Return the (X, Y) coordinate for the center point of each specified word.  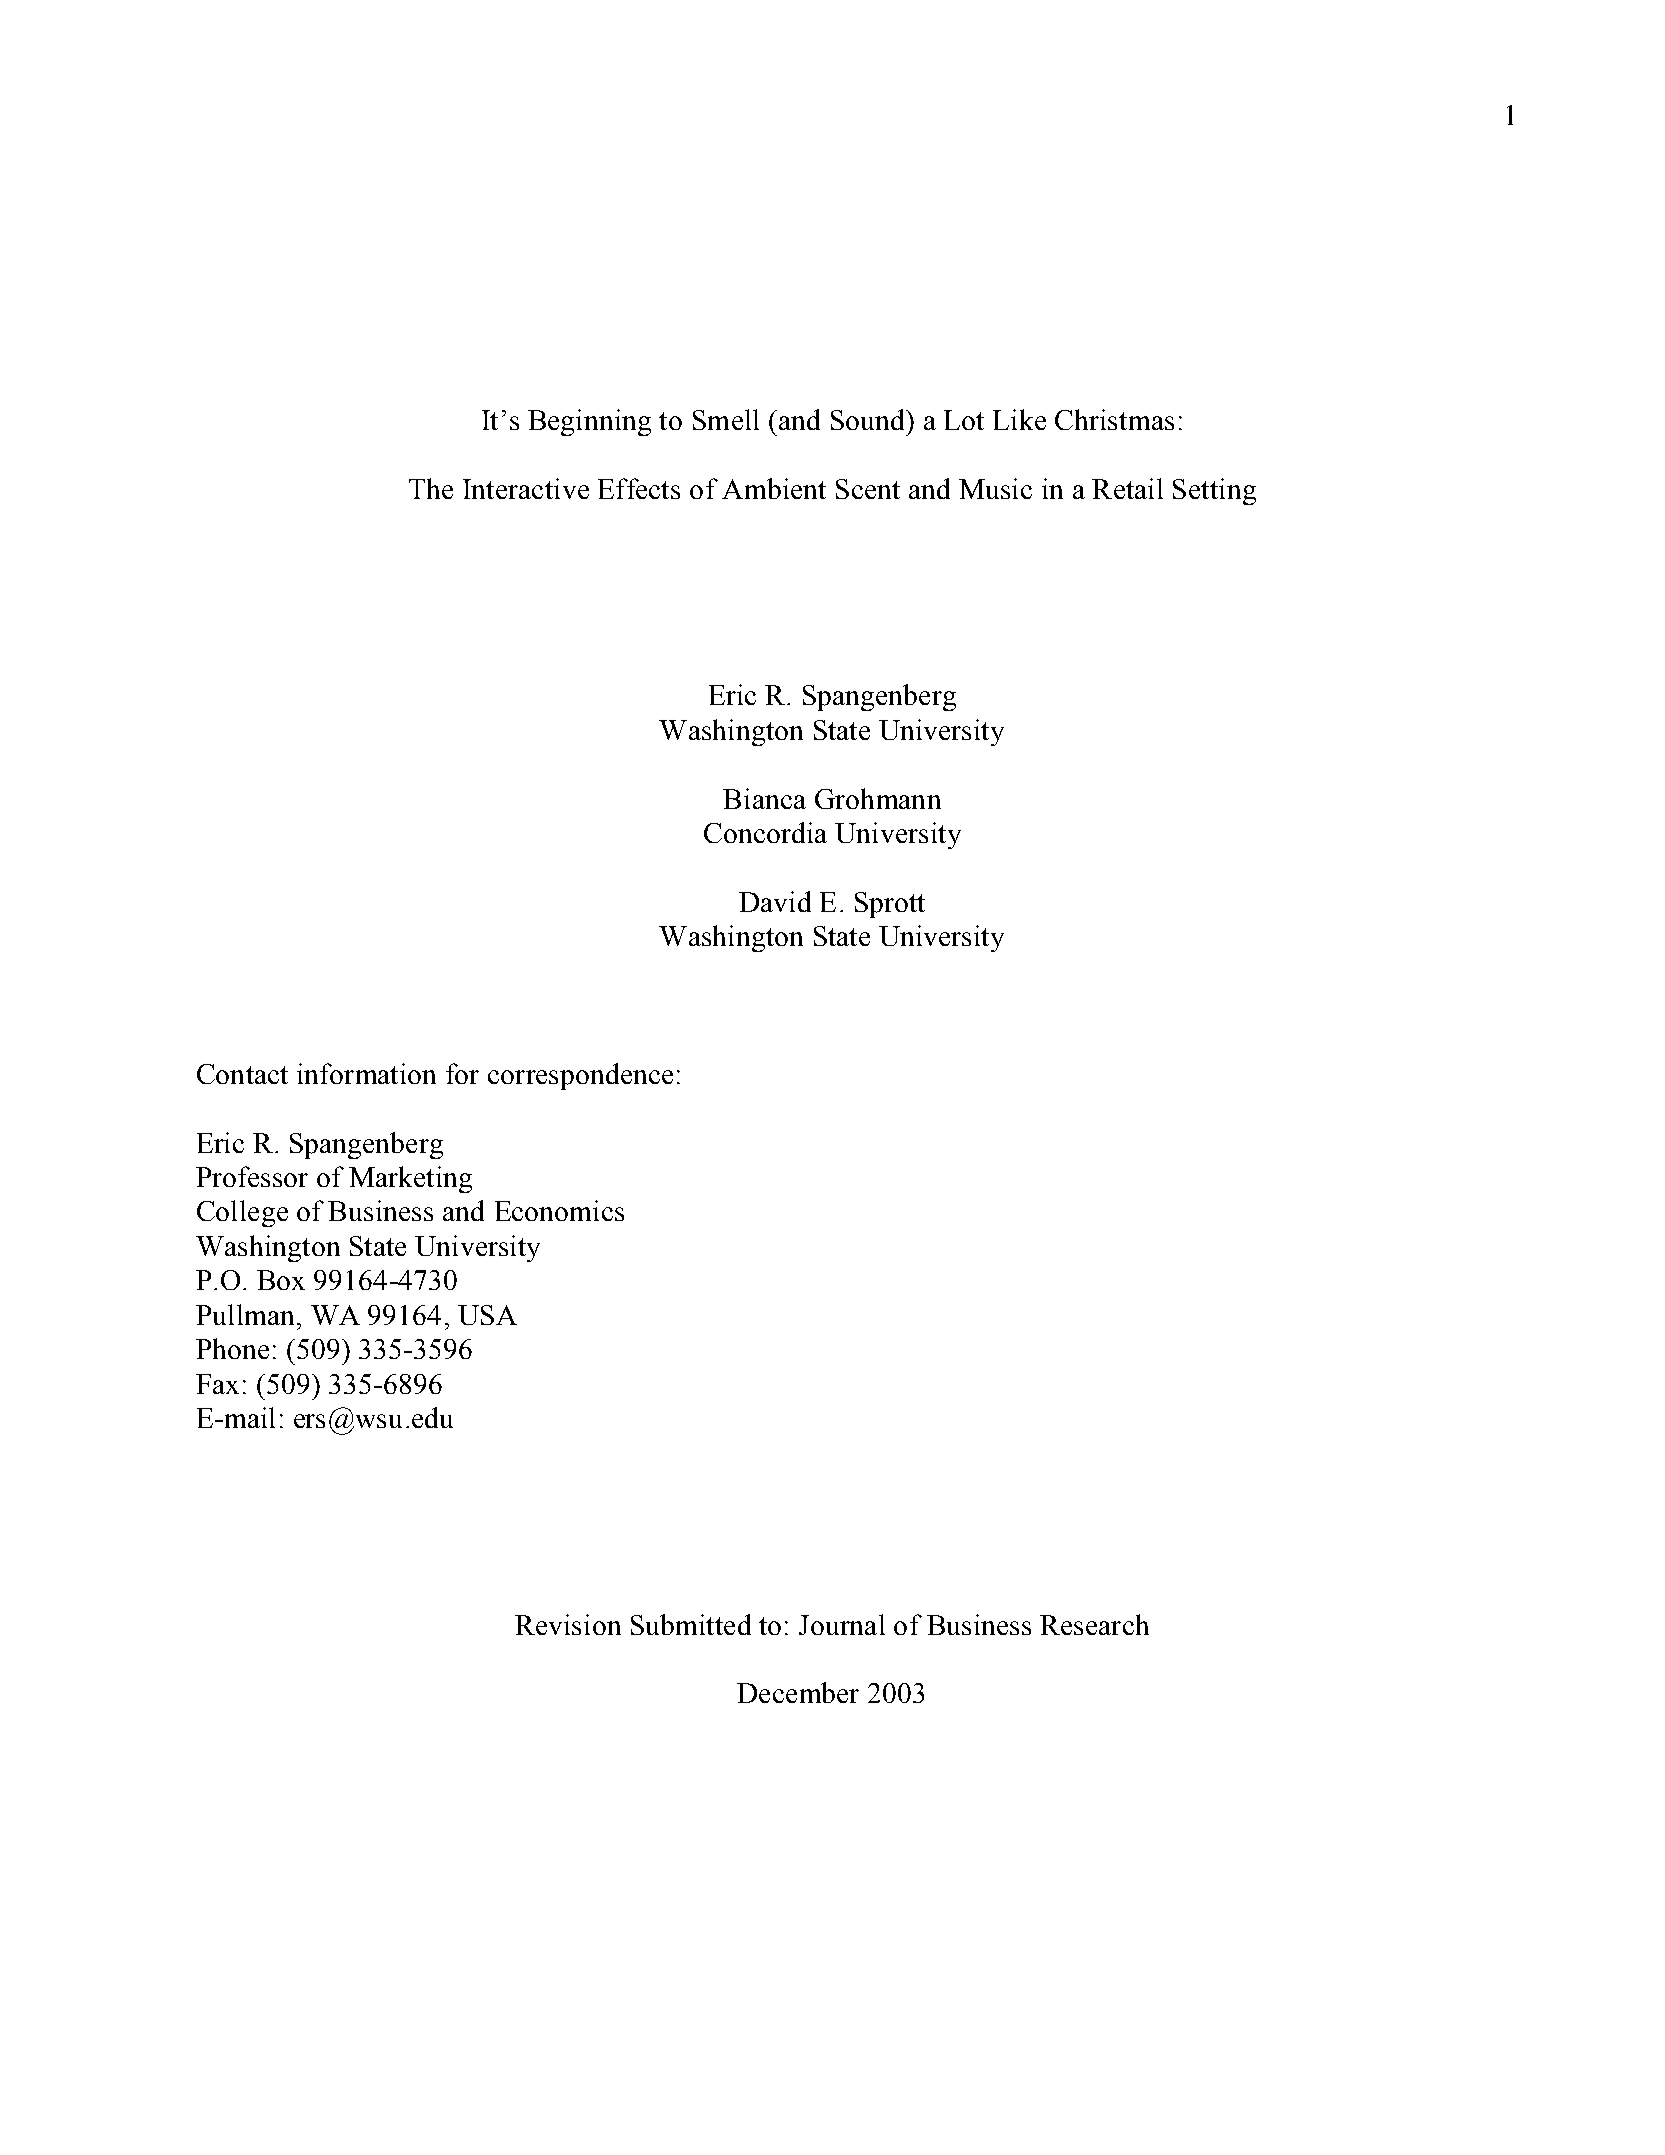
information (366, 1073)
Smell (726, 419)
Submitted (691, 1624)
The (431, 488)
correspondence (580, 1076)
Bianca (764, 798)
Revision (568, 1624)
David (775, 901)
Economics (559, 1210)
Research (1094, 1624)
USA (487, 1315)
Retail (1127, 488)
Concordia (765, 832)
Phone (232, 1348)
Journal (842, 1624)
